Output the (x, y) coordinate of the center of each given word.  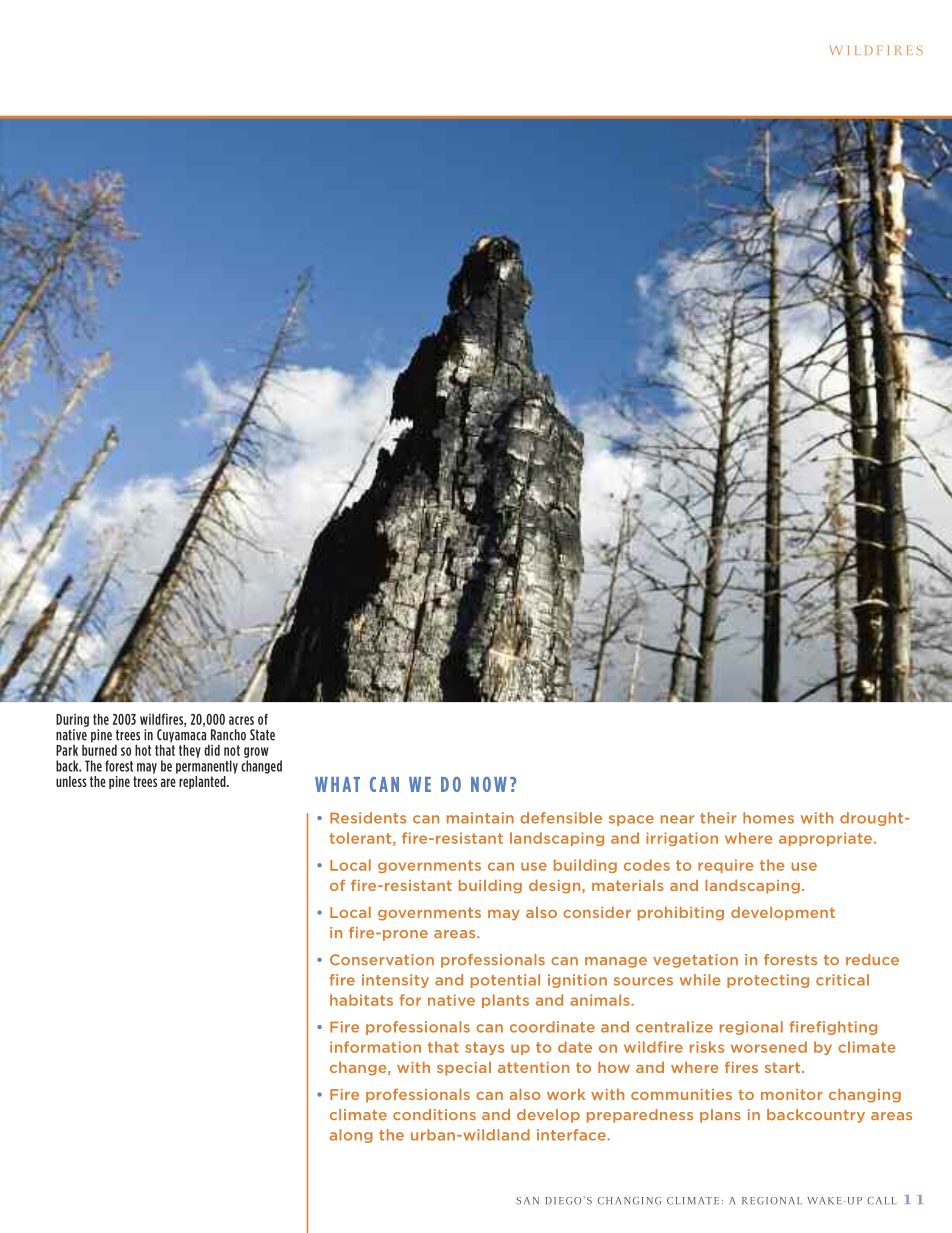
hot (143, 750)
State (262, 735)
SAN (527, 1201)
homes (768, 818)
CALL (882, 1201)
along (351, 1136)
